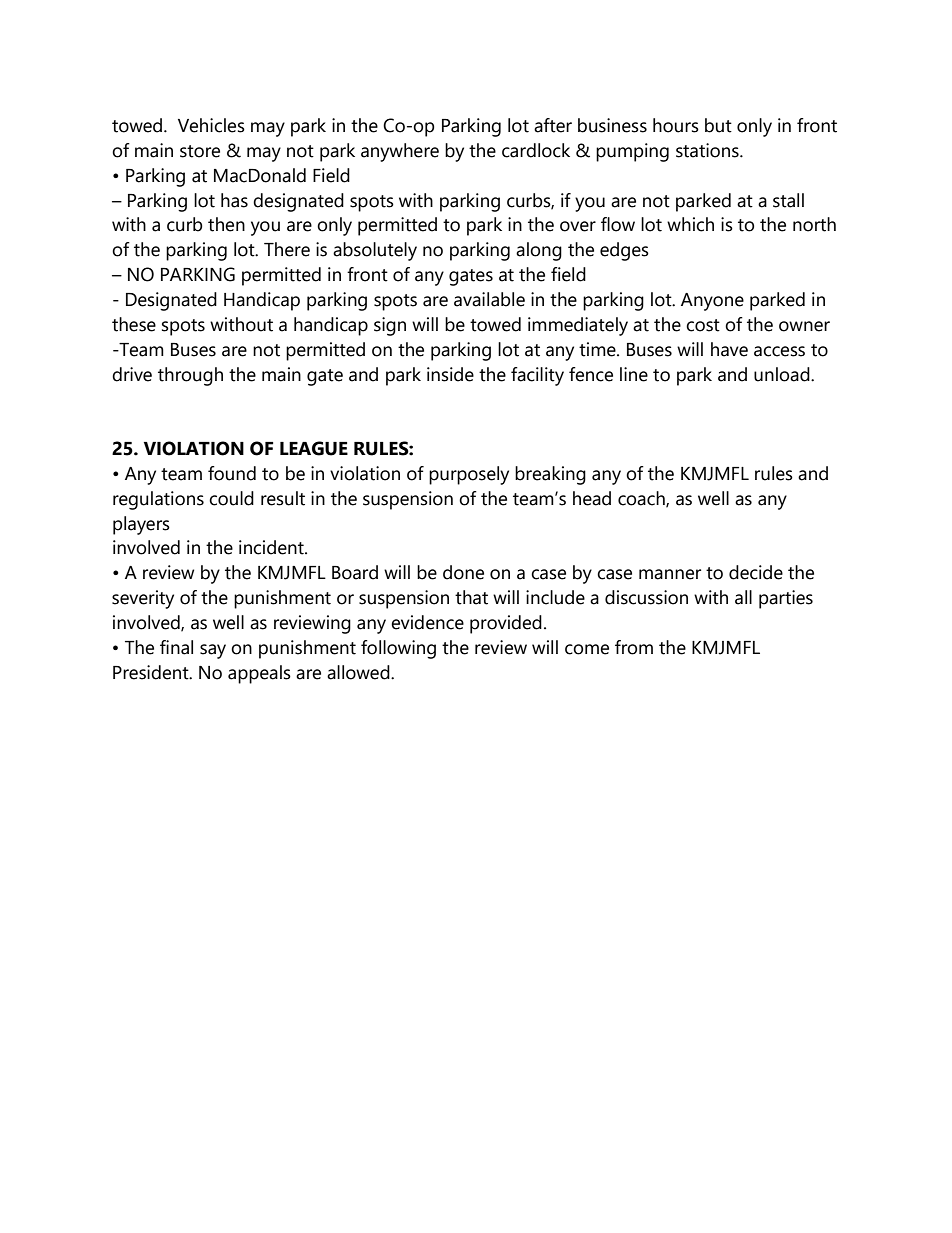 This page has height=1233, width=952. Describe the element at coordinates (489, 299) in the page. I see `available` at that location.
